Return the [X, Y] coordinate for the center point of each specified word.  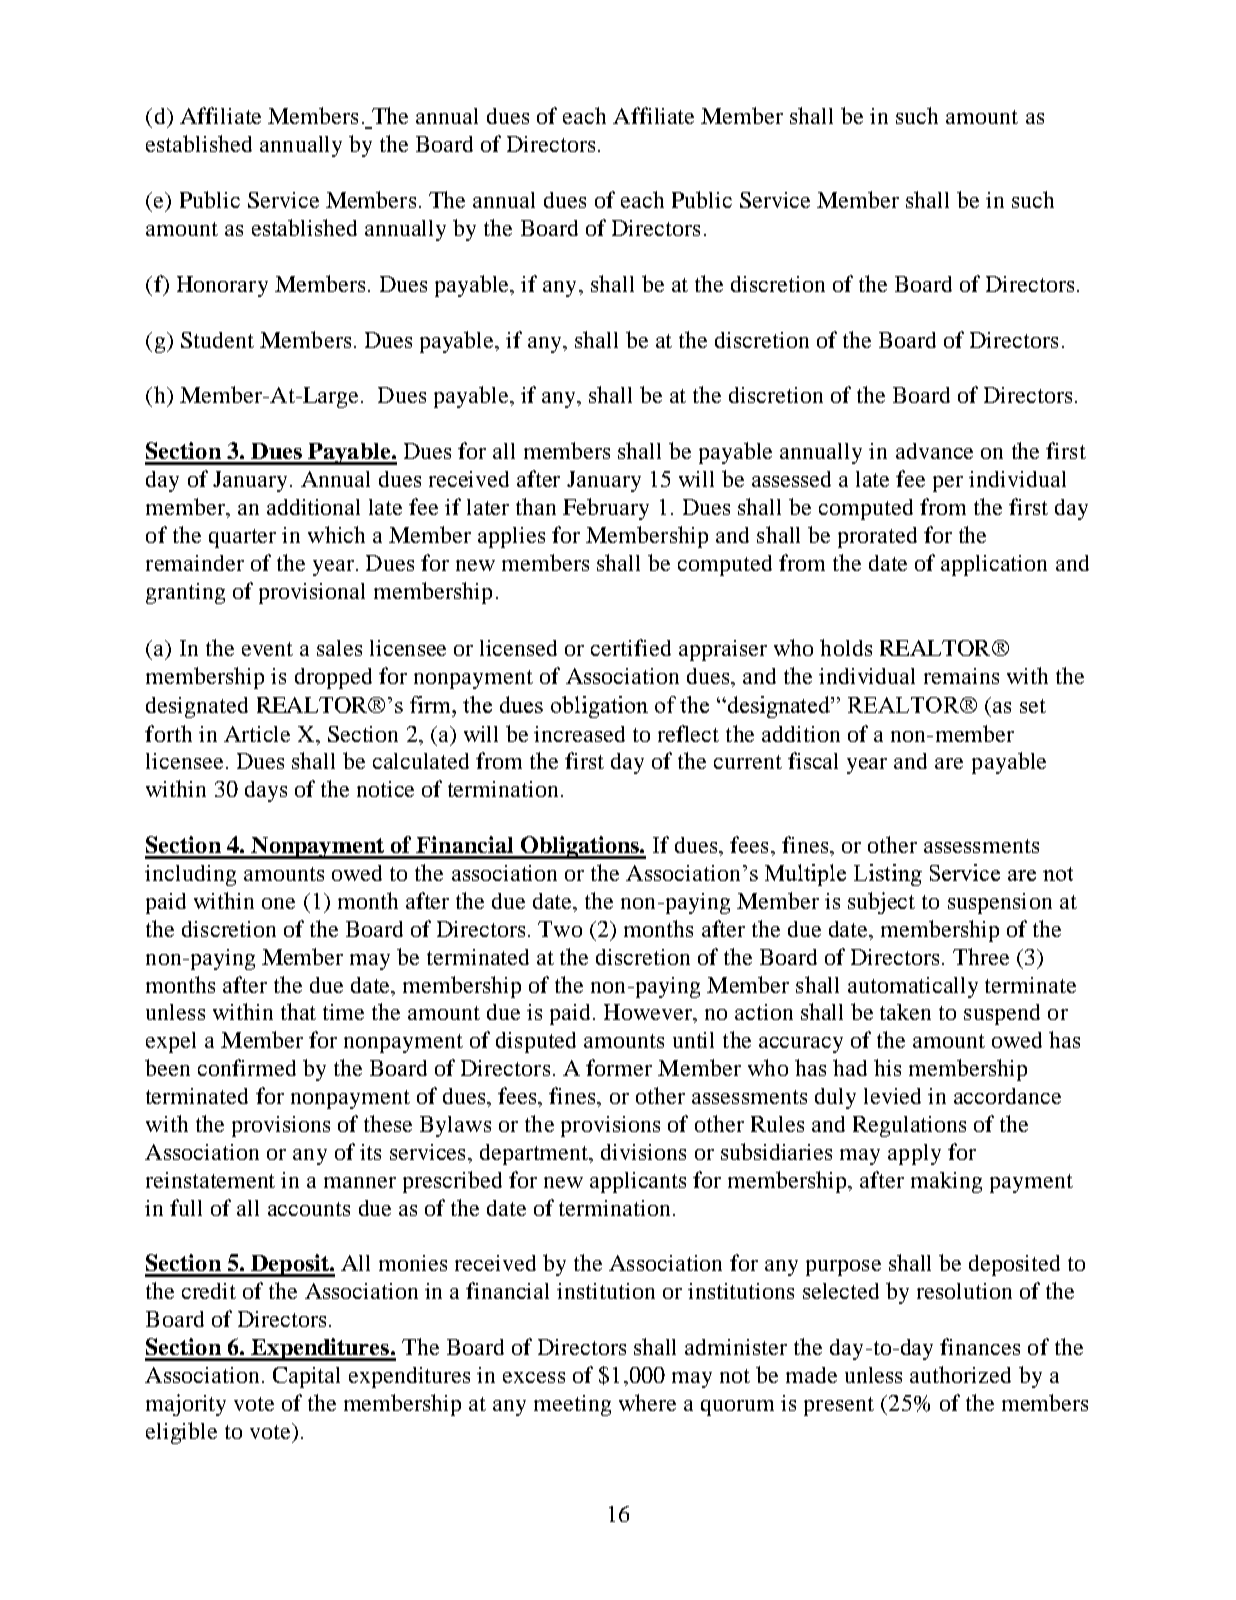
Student [217, 340]
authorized [960, 1374]
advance [934, 451]
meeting [572, 1405]
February [606, 509]
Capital [306, 1377]
